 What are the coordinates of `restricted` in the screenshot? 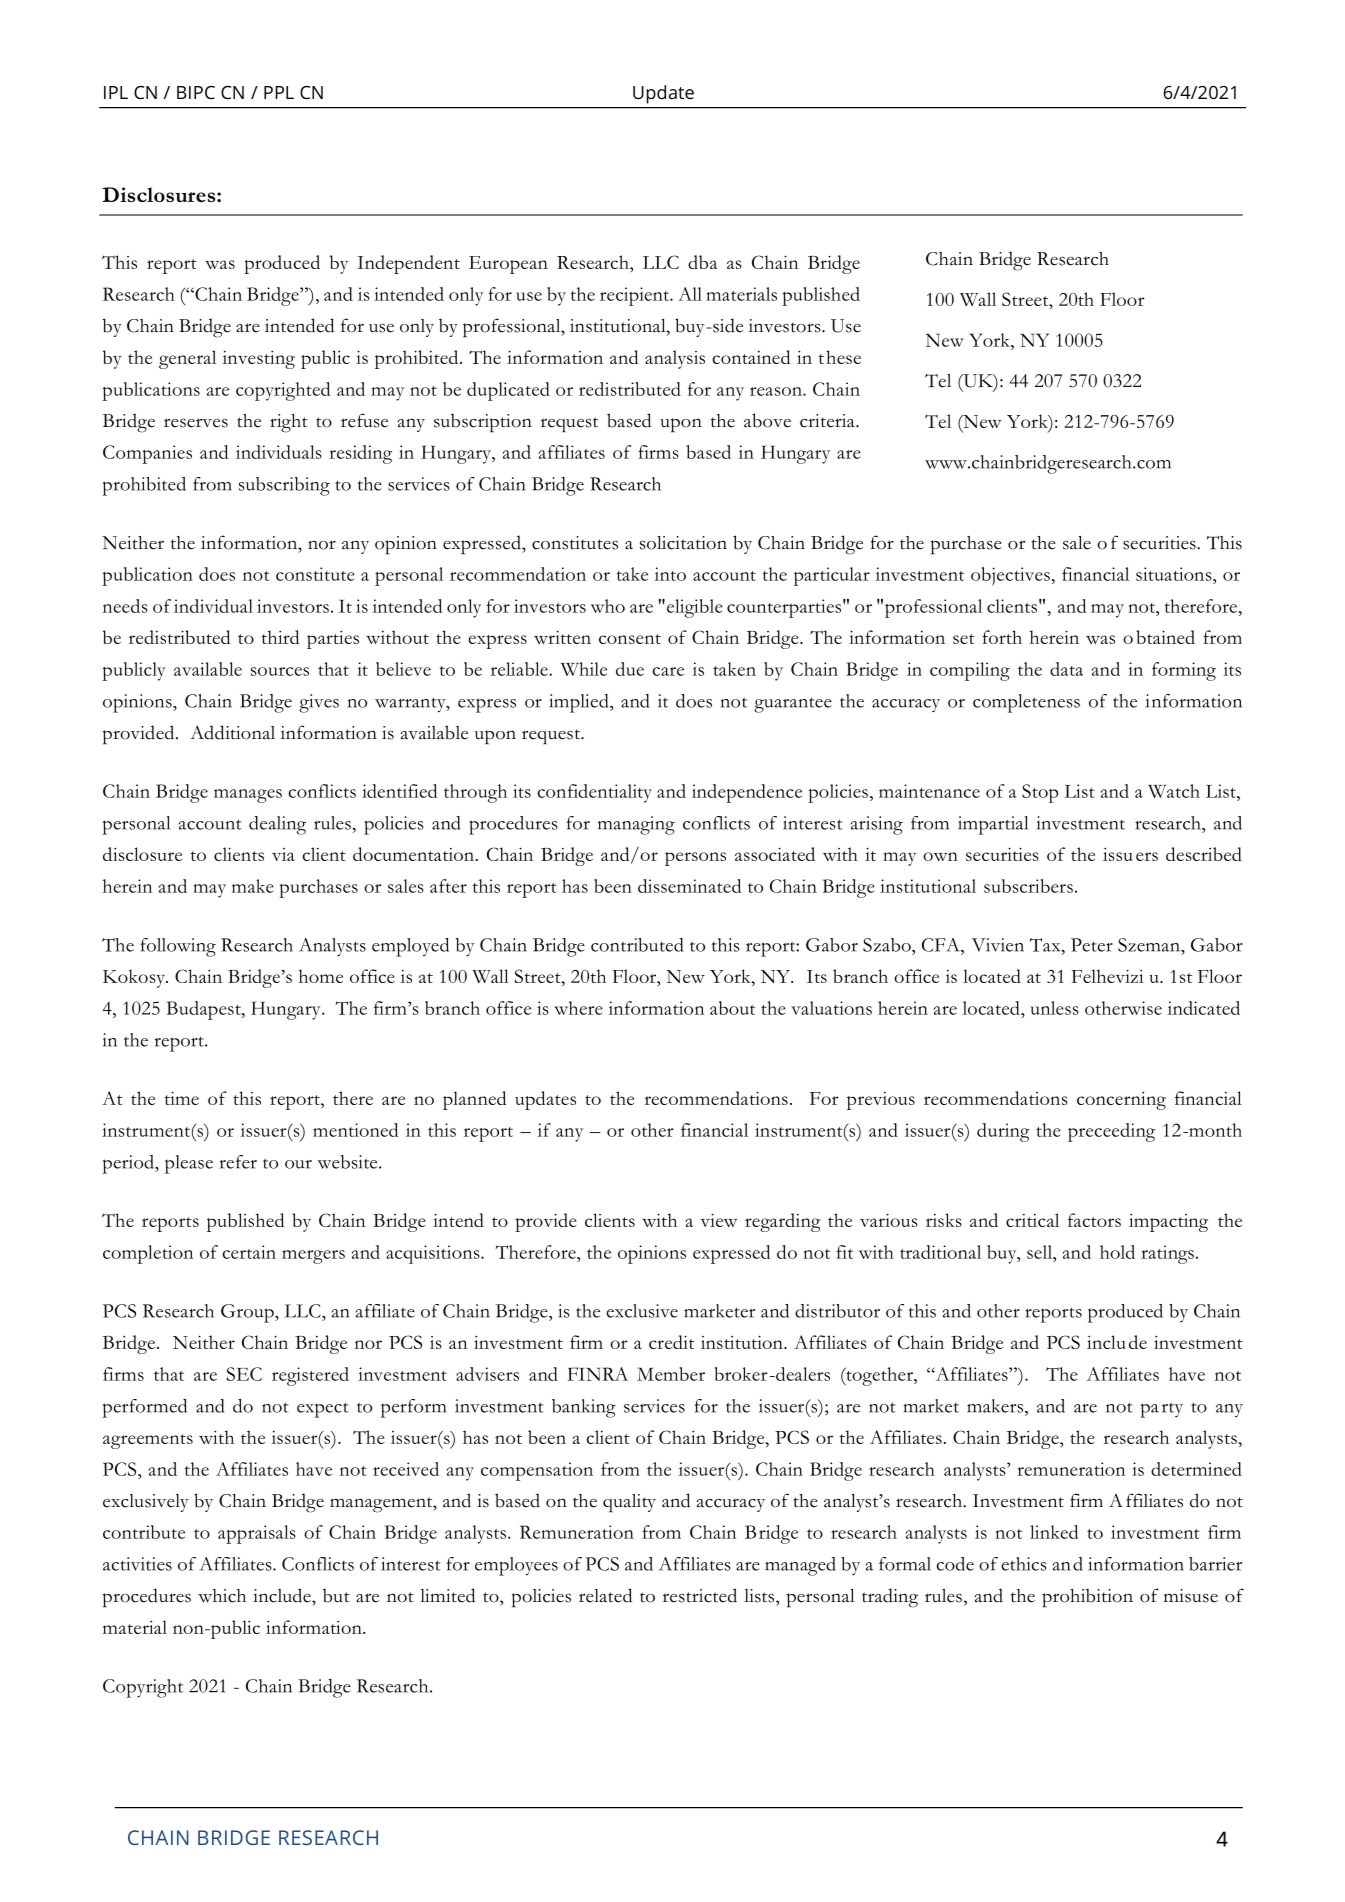 It's located at (700, 1595).
